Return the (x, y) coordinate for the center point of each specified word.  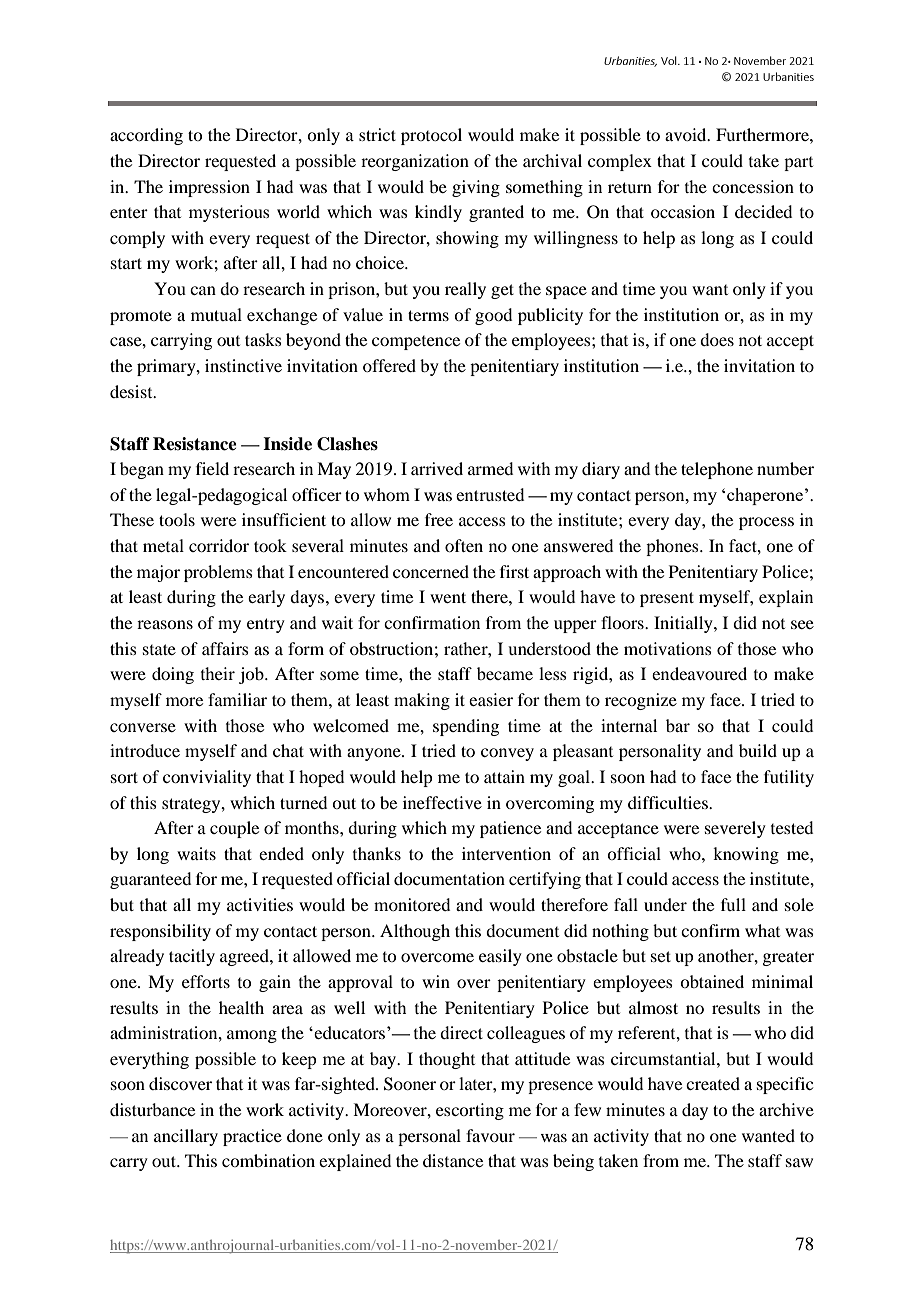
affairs (225, 648)
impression (209, 188)
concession (753, 186)
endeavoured (699, 673)
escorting (470, 1111)
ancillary (186, 1137)
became (505, 673)
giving (476, 188)
